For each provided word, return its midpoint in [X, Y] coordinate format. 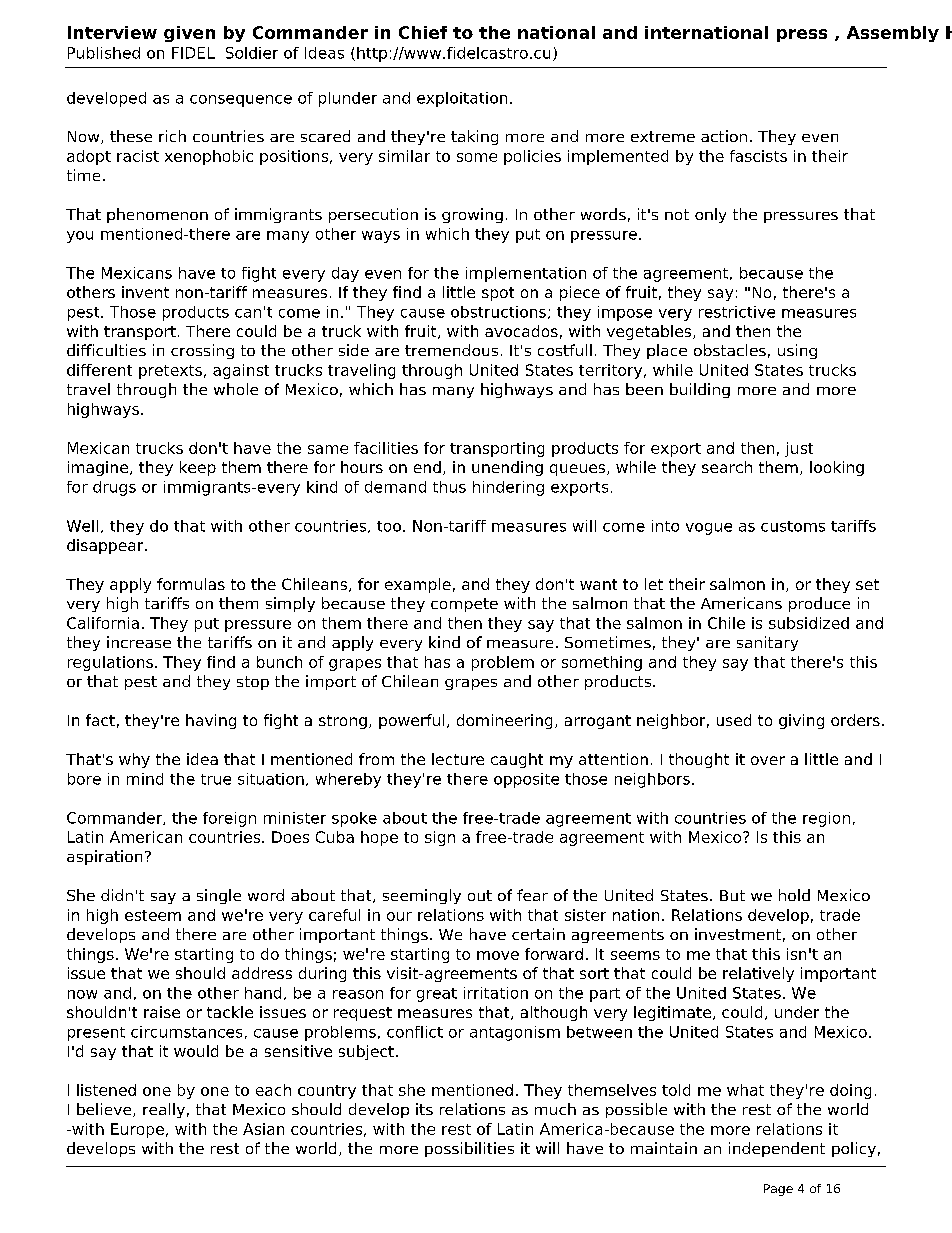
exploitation [462, 99]
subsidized [809, 623]
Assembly [893, 34]
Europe [137, 1130]
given [189, 34]
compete [464, 605]
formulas [191, 584]
